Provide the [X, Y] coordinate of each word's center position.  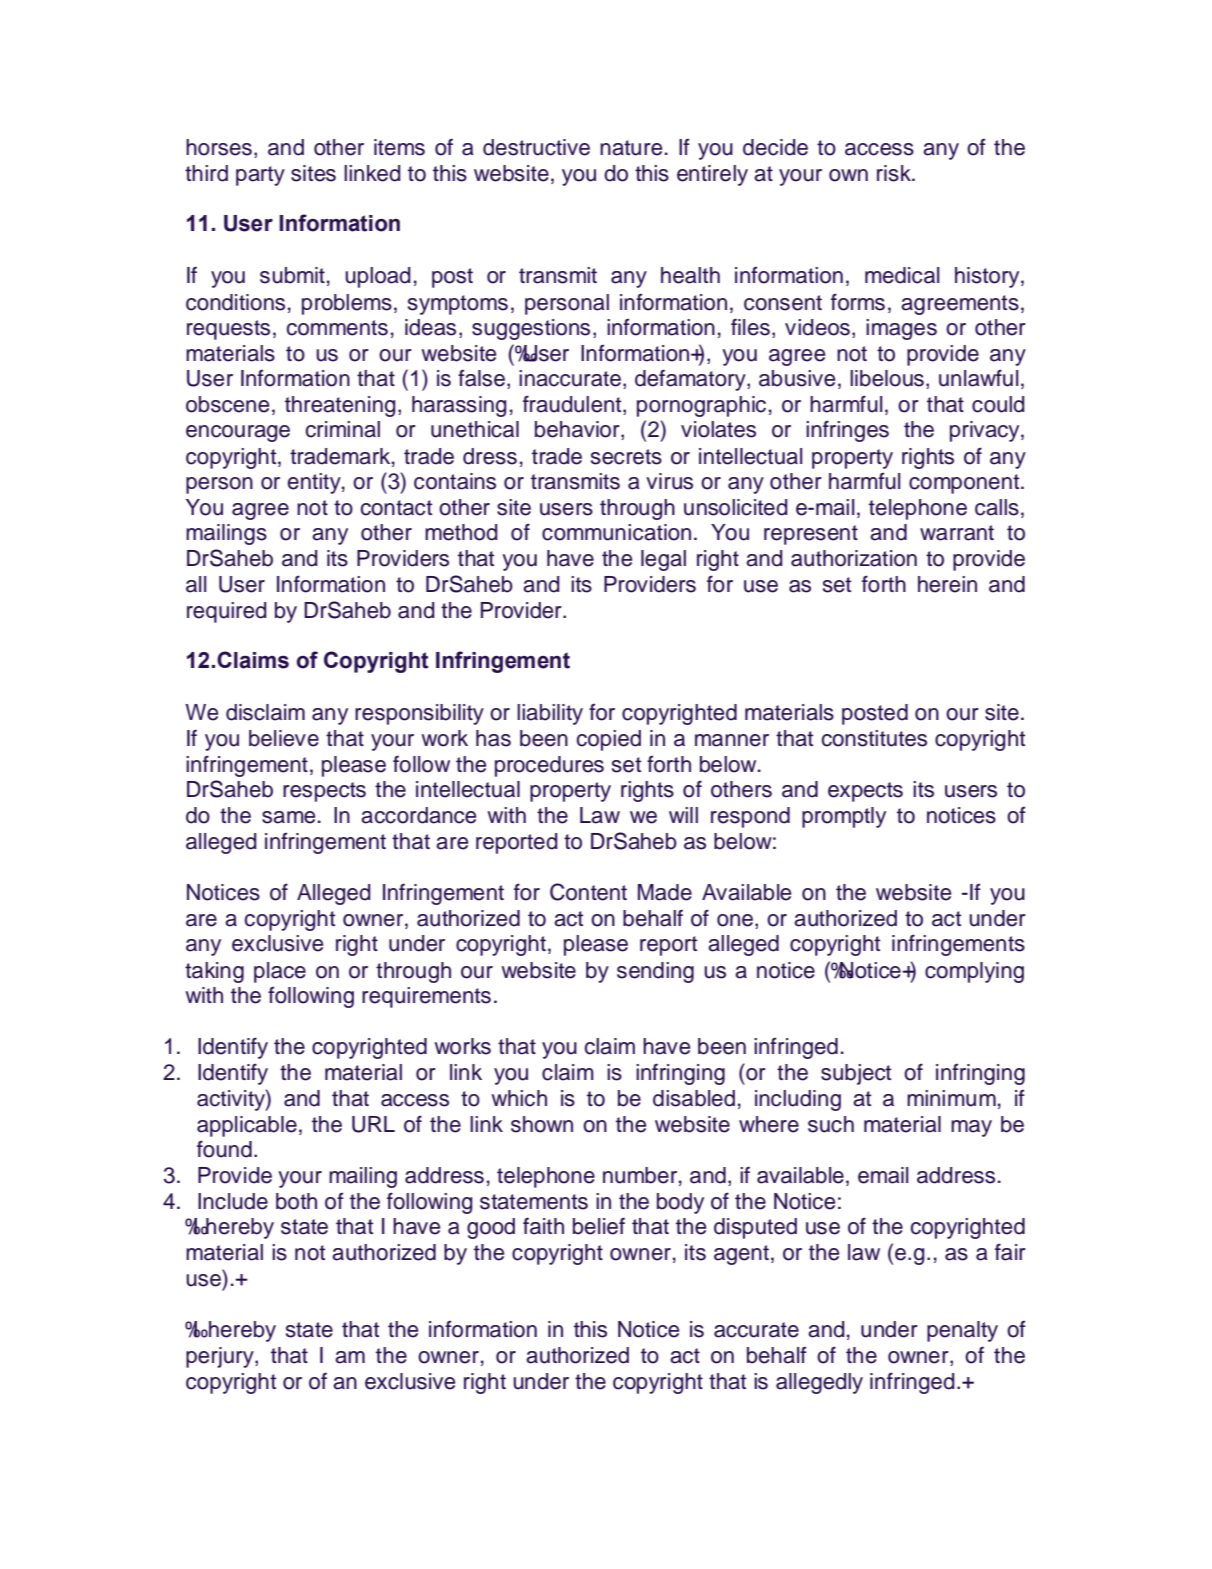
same [288, 817]
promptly [844, 817]
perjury [221, 1357]
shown [542, 1124]
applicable [247, 1126]
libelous [887, 378]
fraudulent [573, 405]
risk [895, 173]
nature [631, 148]
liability [550, 714]
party [260, 176]
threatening [340, 406]
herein [947, 584]
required [227, 612]
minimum [951, 1098]
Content [588, 892]
